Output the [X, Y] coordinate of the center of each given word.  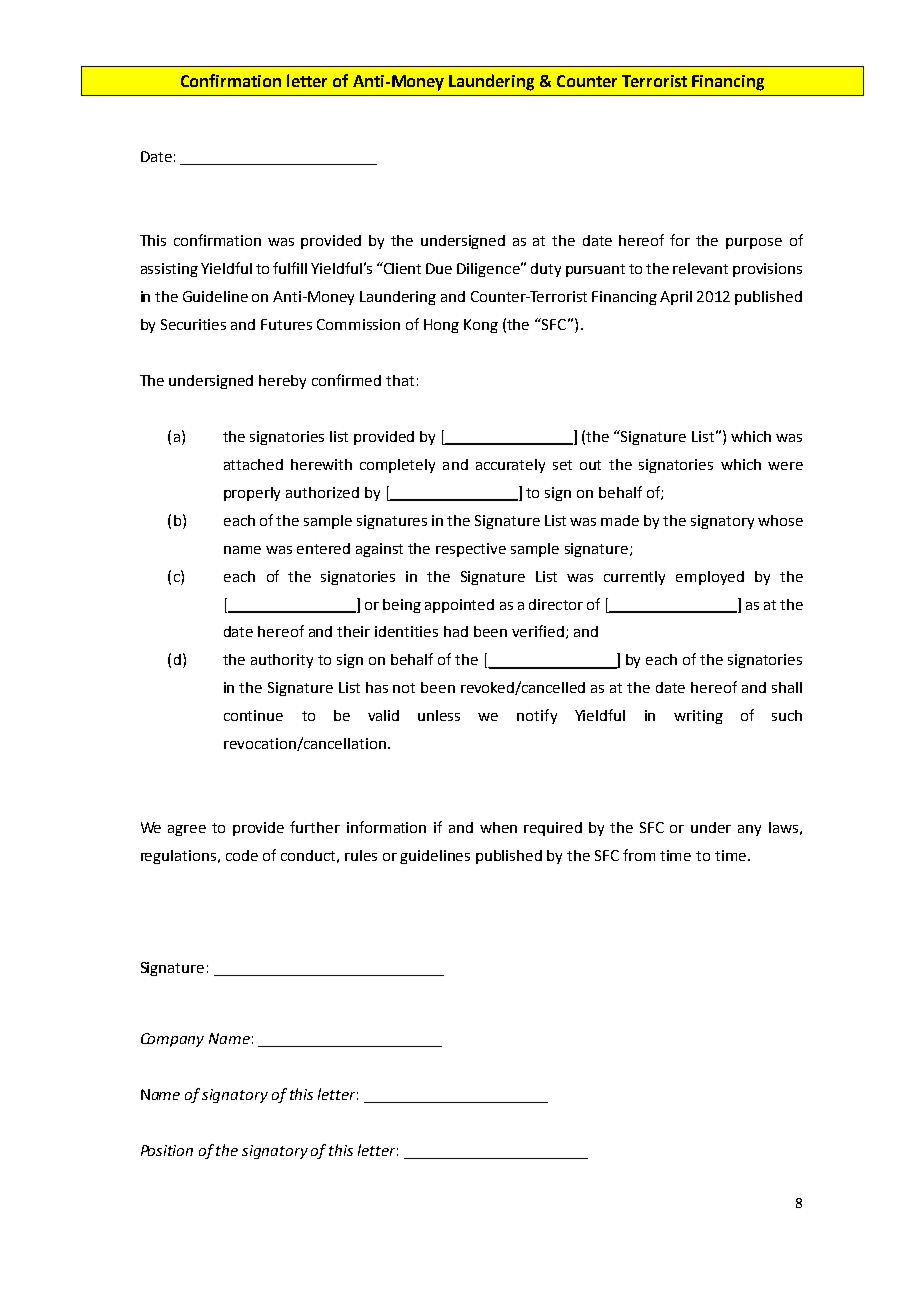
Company [172, 1040]
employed [710, 578]
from [639, 855]
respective [471, 550]
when [498, 827]
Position [167, 1150]
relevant [700, 268]
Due [439, 268]
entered [323, 548]
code [242, 855]
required [553, 829]
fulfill [290, 268]
